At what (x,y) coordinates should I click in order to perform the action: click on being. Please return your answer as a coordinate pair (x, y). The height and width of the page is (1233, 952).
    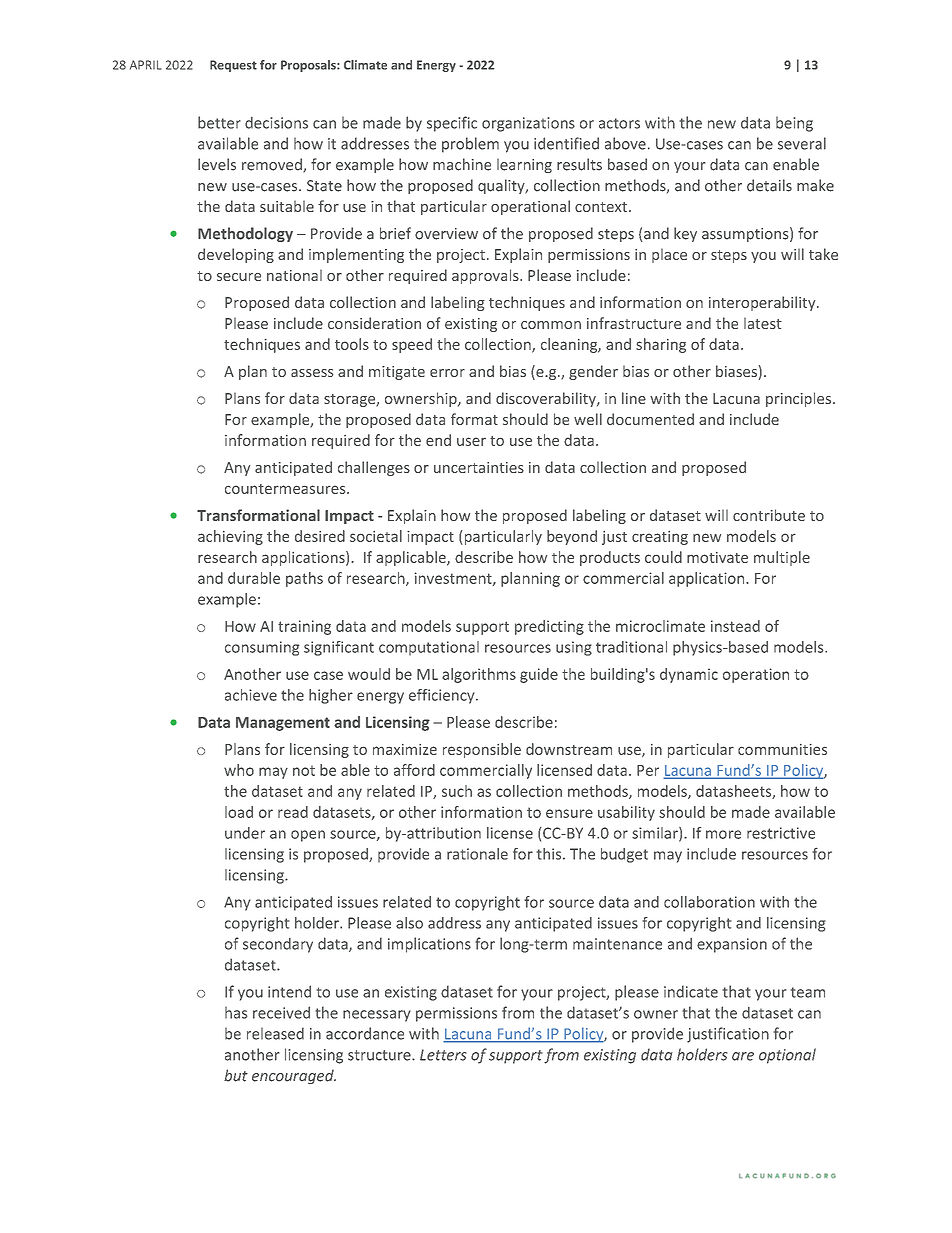
    Looking at the image, I should click on (794, 124).
